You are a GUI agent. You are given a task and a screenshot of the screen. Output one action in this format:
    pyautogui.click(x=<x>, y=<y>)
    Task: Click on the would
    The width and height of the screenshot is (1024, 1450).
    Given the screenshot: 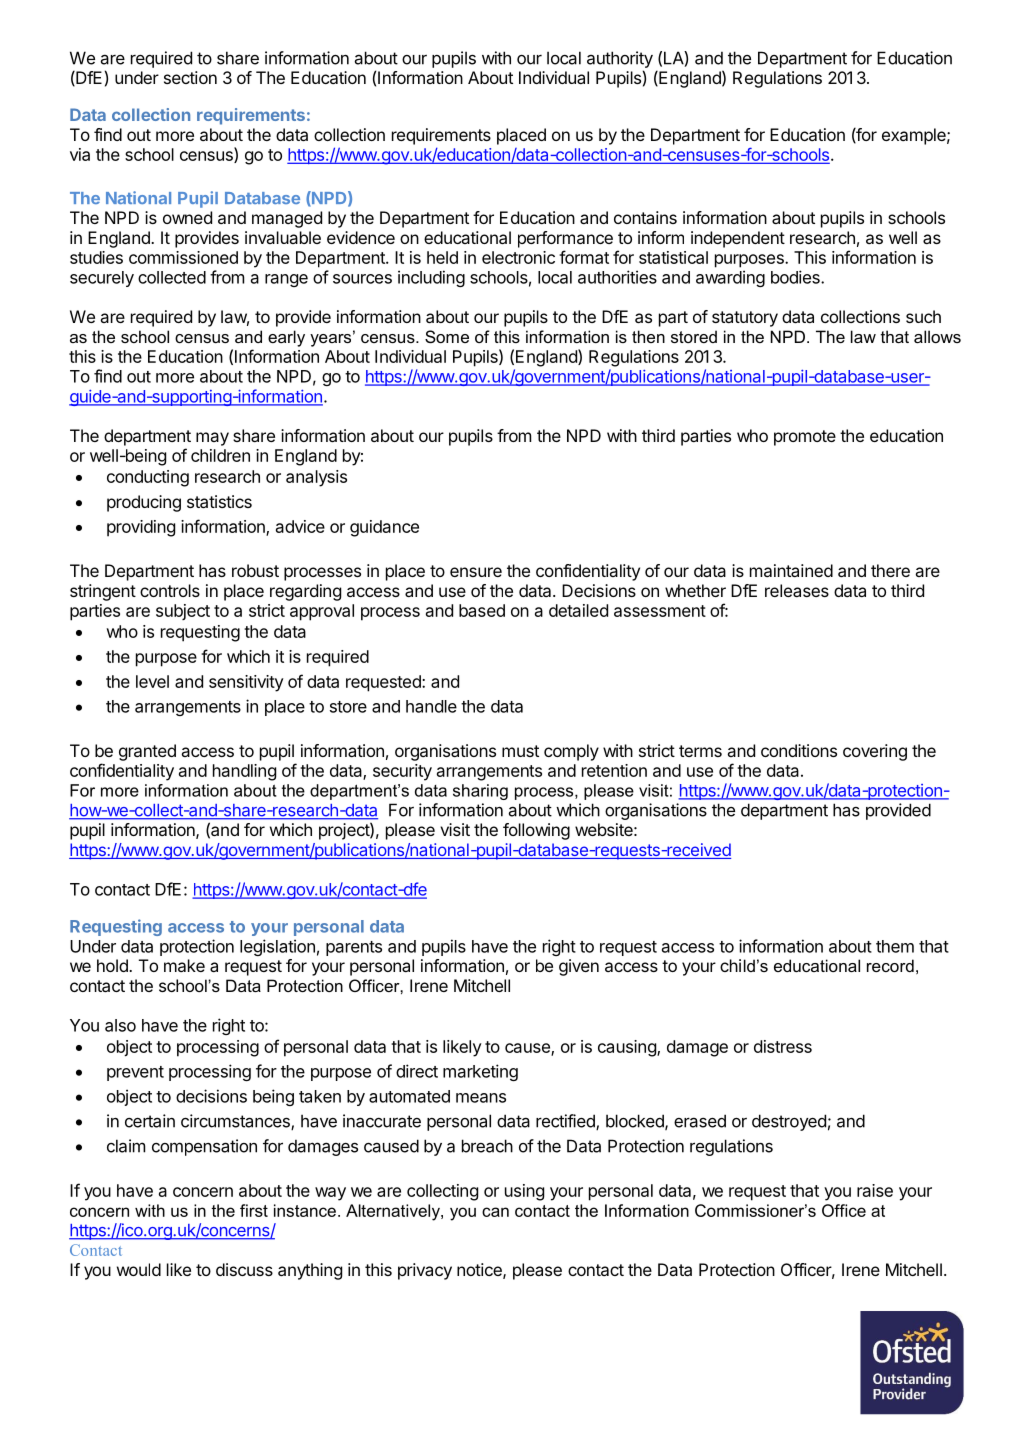 What is the action you would take?
    pyautogui.click(x=139, y=1269)
